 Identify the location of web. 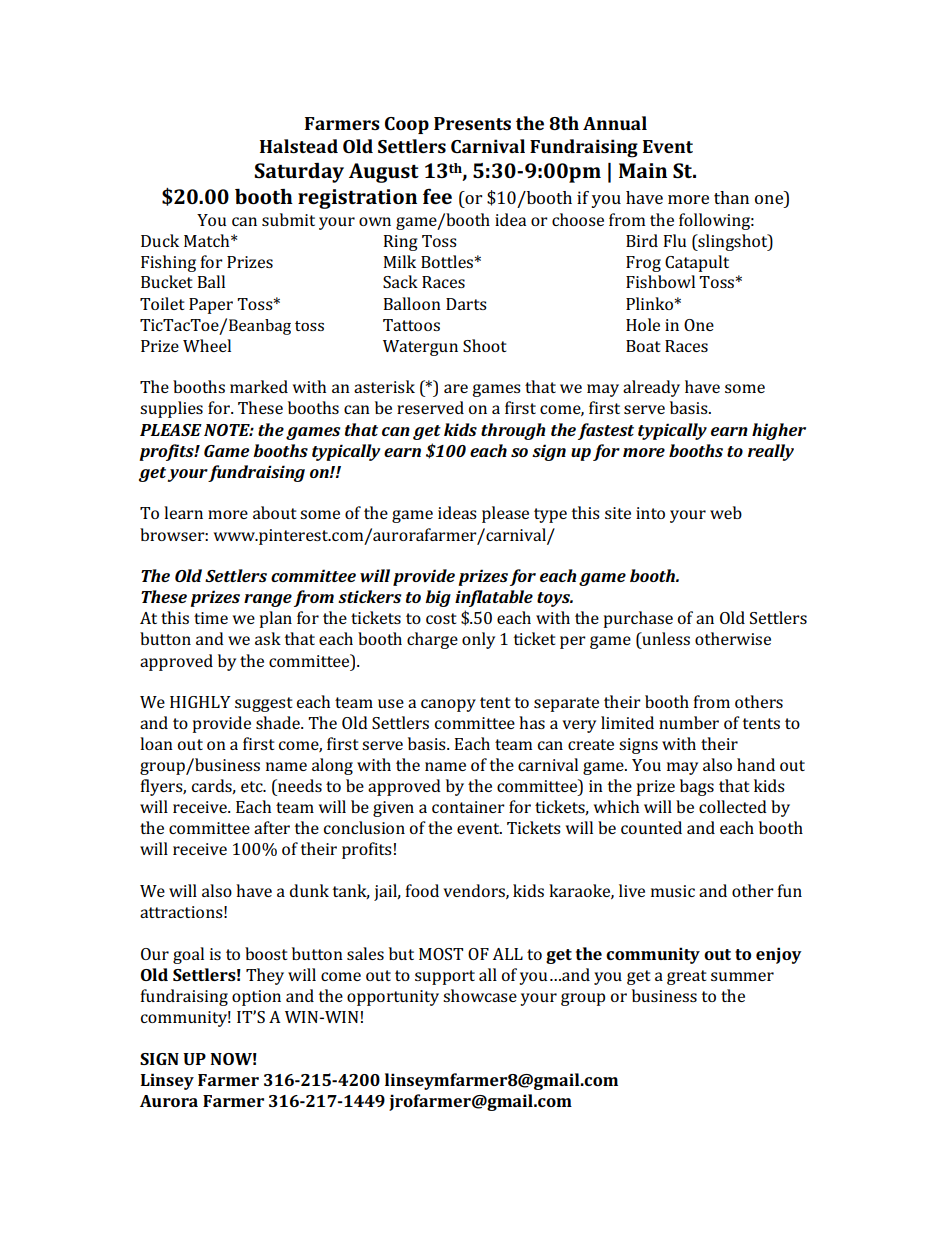
(726, 512).
